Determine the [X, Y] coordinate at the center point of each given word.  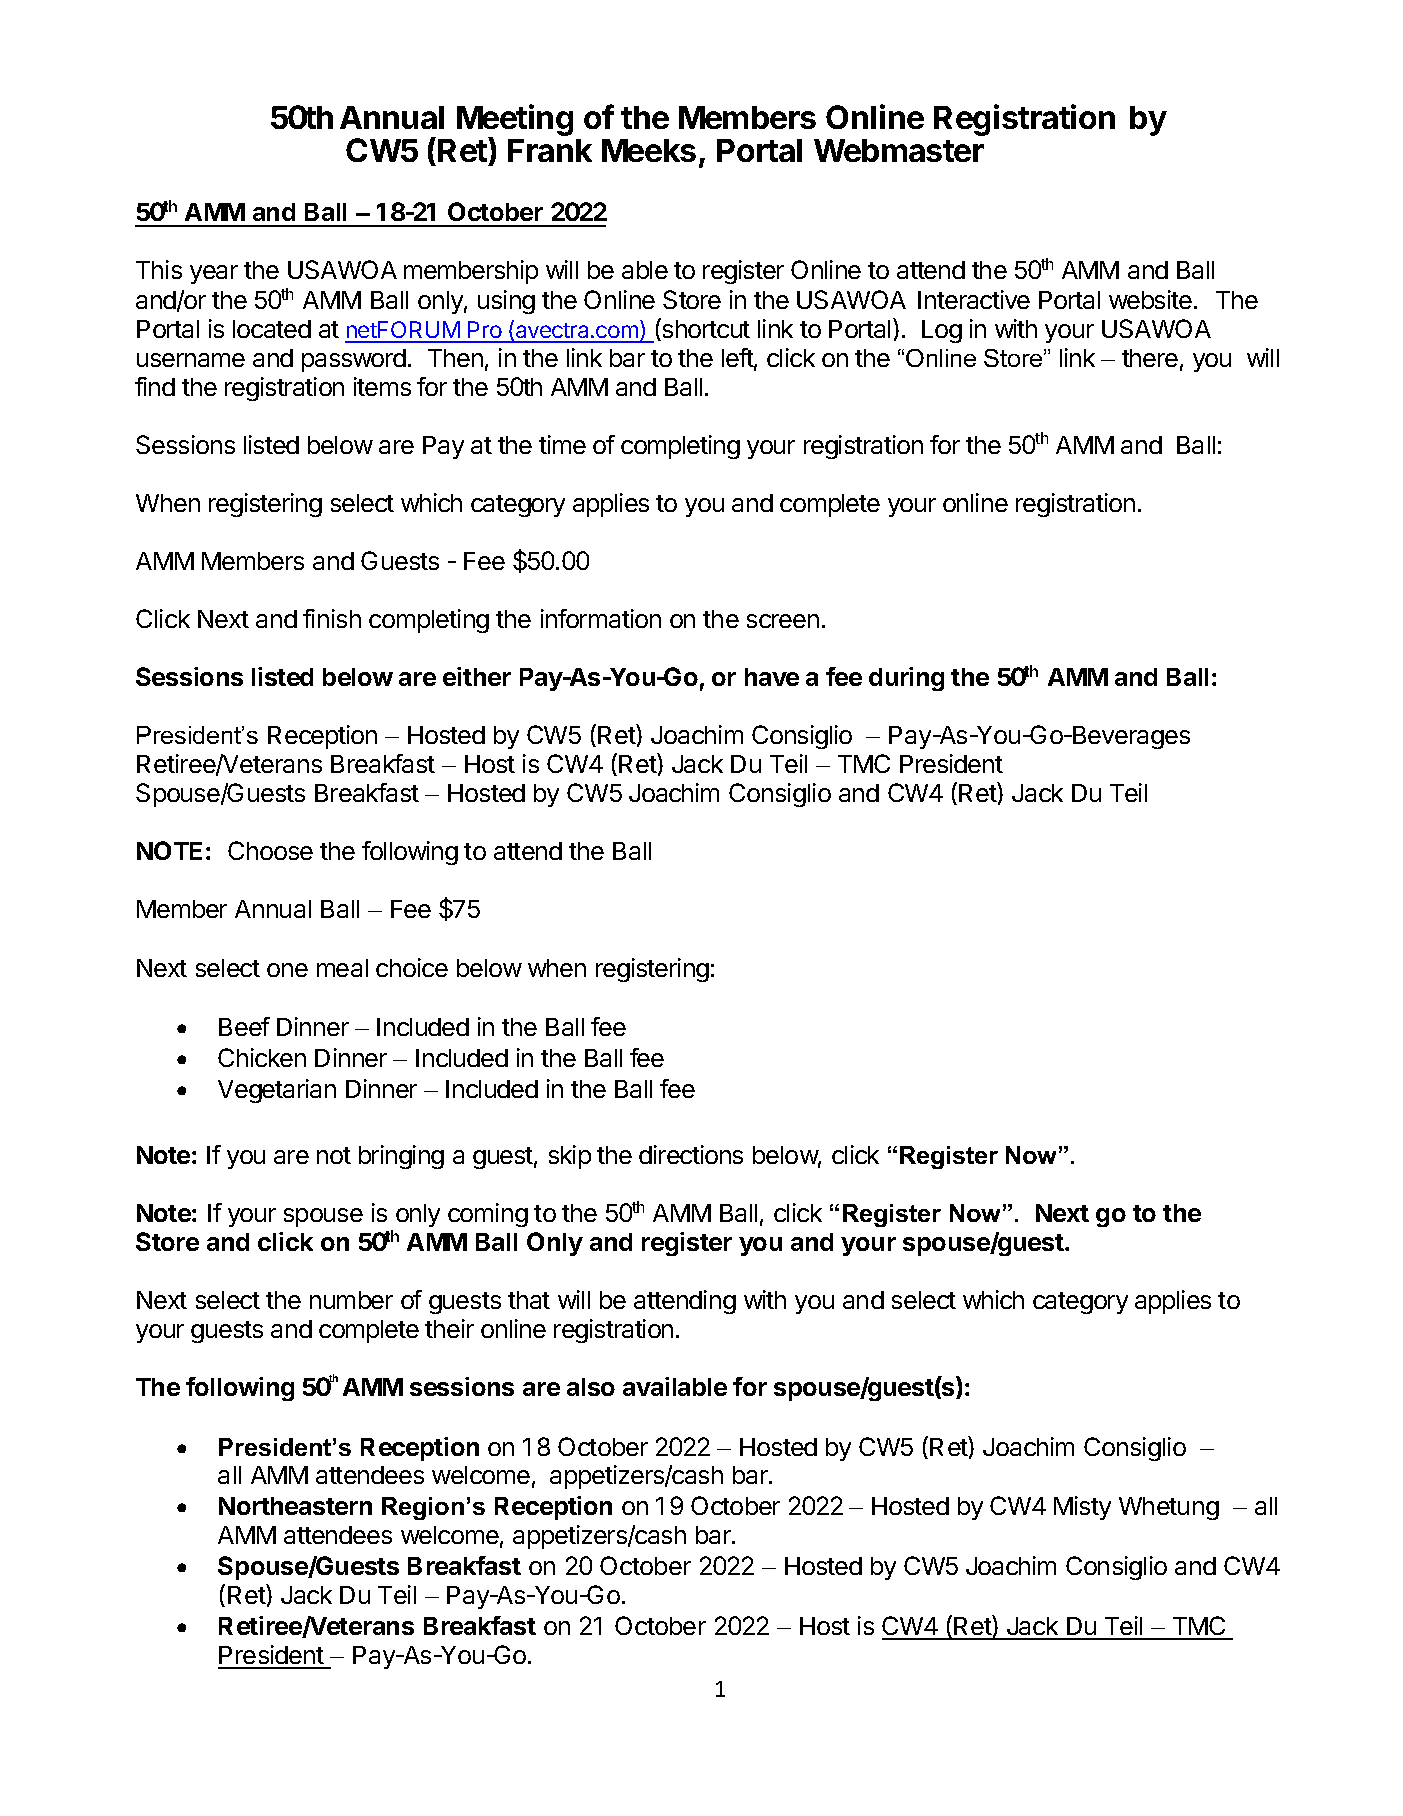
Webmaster [899, 150]
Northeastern [295, 1506]
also [591, 1387]
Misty [1082, 1508]
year [214, 274]
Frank [550, 150]
